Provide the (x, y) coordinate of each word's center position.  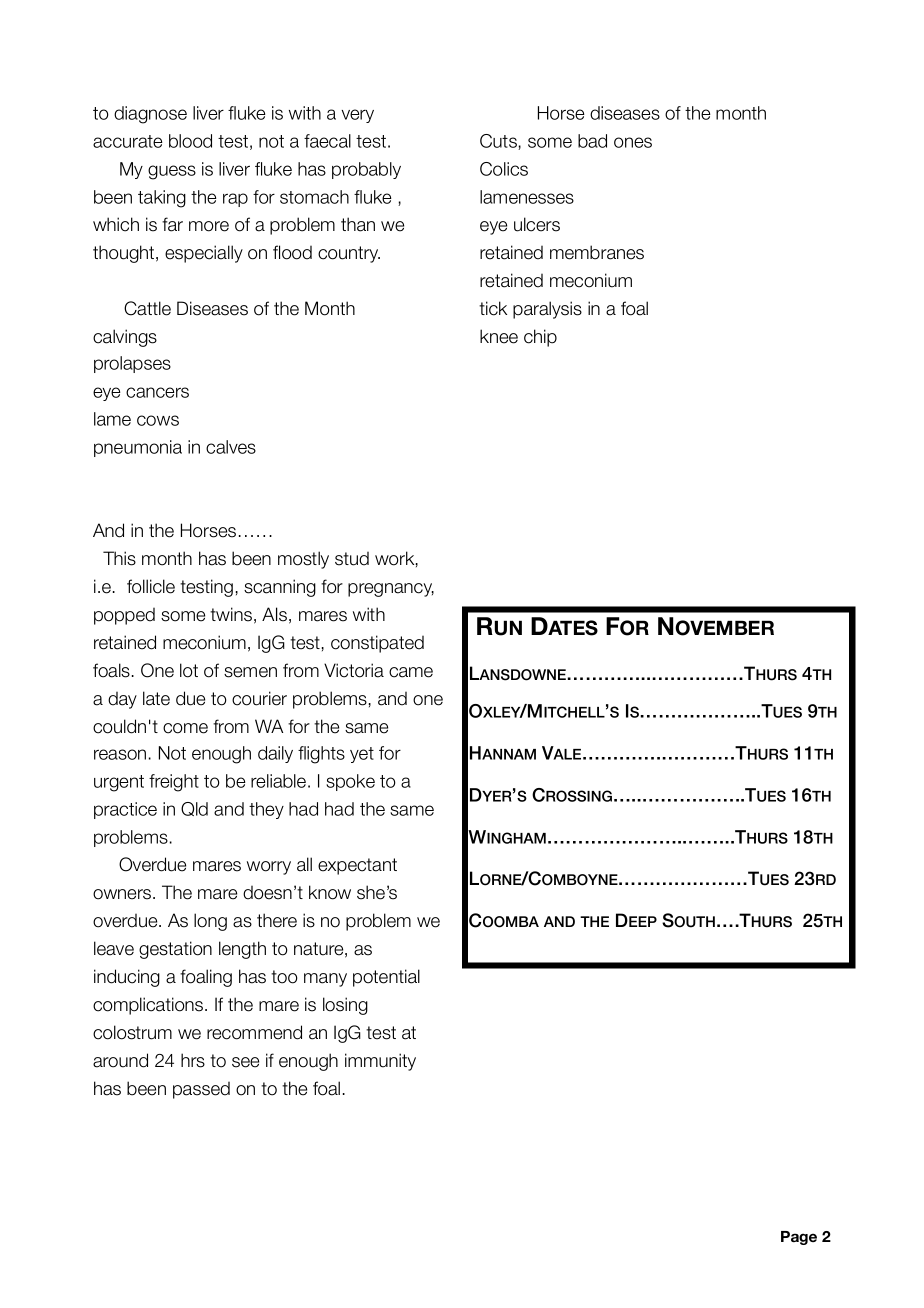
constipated (377, 644)
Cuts (499, 142)
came (411, 672)
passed (201, 1090)
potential (386, 978)
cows (158, 420)
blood (190, 141)
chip (540, 338)
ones (633, 142)
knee (499, 336)
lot (189, 670)
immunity (380, 1062)
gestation (175, 950)
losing (345, 1006)
